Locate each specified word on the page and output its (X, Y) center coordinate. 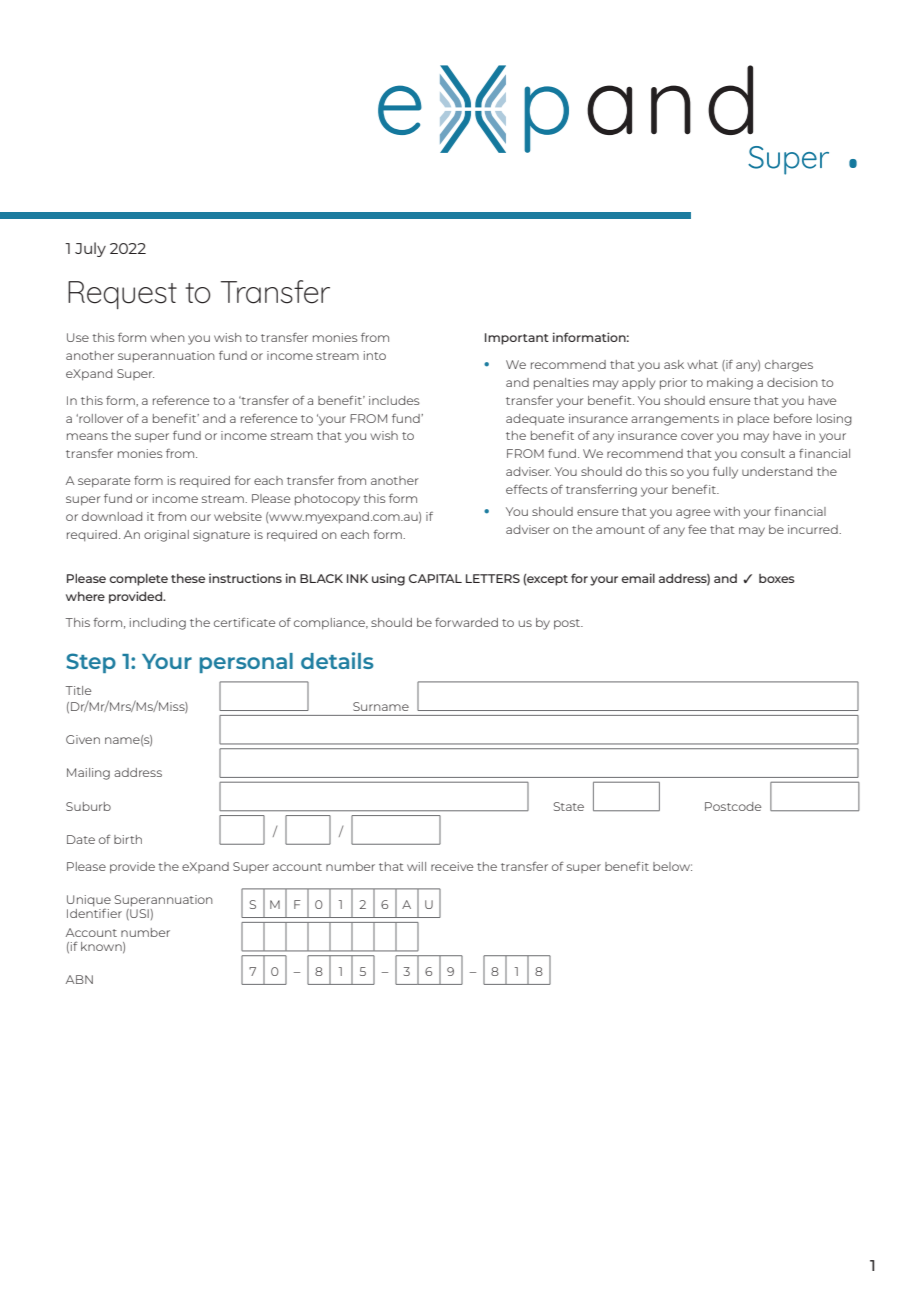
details (337, 660)
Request (122, 295)
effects (527, 489)
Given (83, 739)
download (112, 516)
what (702, 364)
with (727, 511)
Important (517, 339)
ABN (79, 979)
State (569, 806)
